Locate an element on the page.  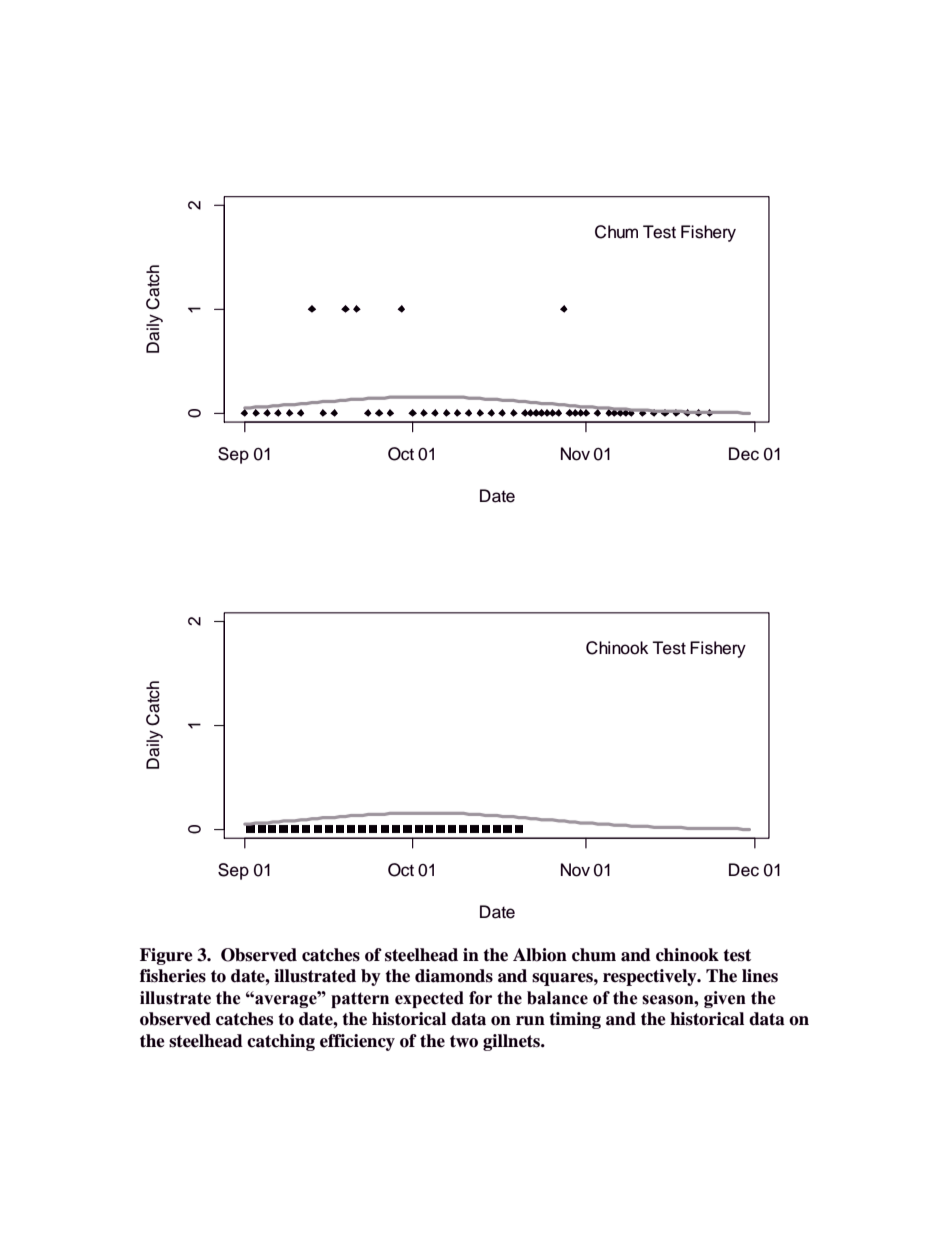
Albion is located at coordinates (540, 955).
